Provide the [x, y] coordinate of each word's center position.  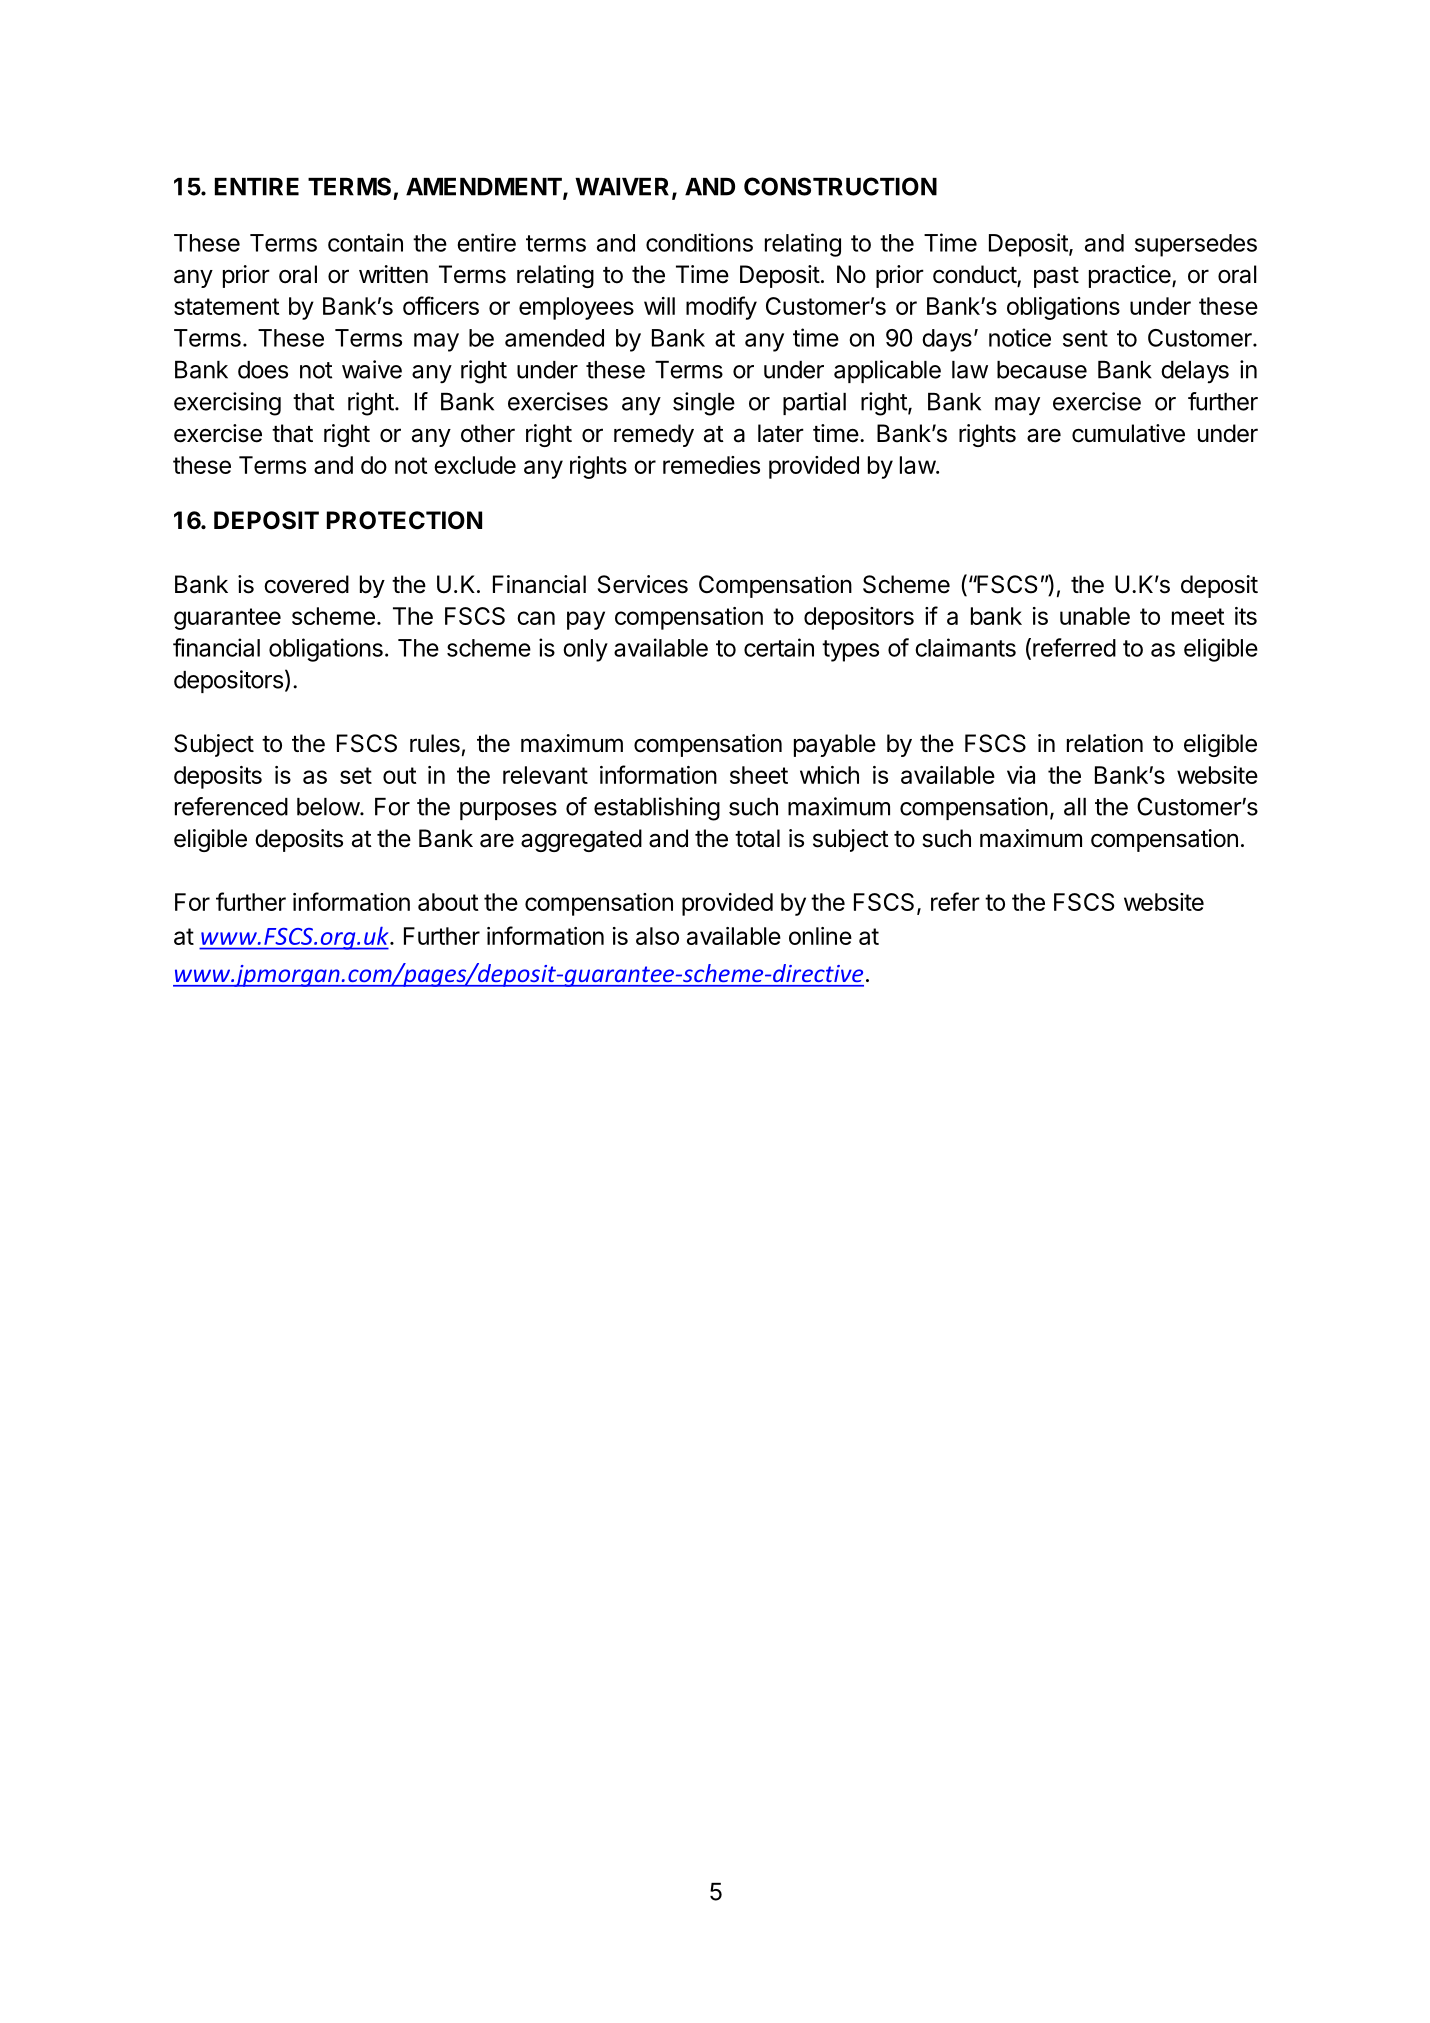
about [448, 902]
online [820, 936]
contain [365, 242]
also [657, 936]
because [1042, 370]
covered [306, 584]
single [704, 404]
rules [435, 743]
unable [1095, 616]
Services [643, 584]
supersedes [1196, 245]
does [263, 370]
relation [1105, 743]
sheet [759, 775]
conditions [699, 242]
